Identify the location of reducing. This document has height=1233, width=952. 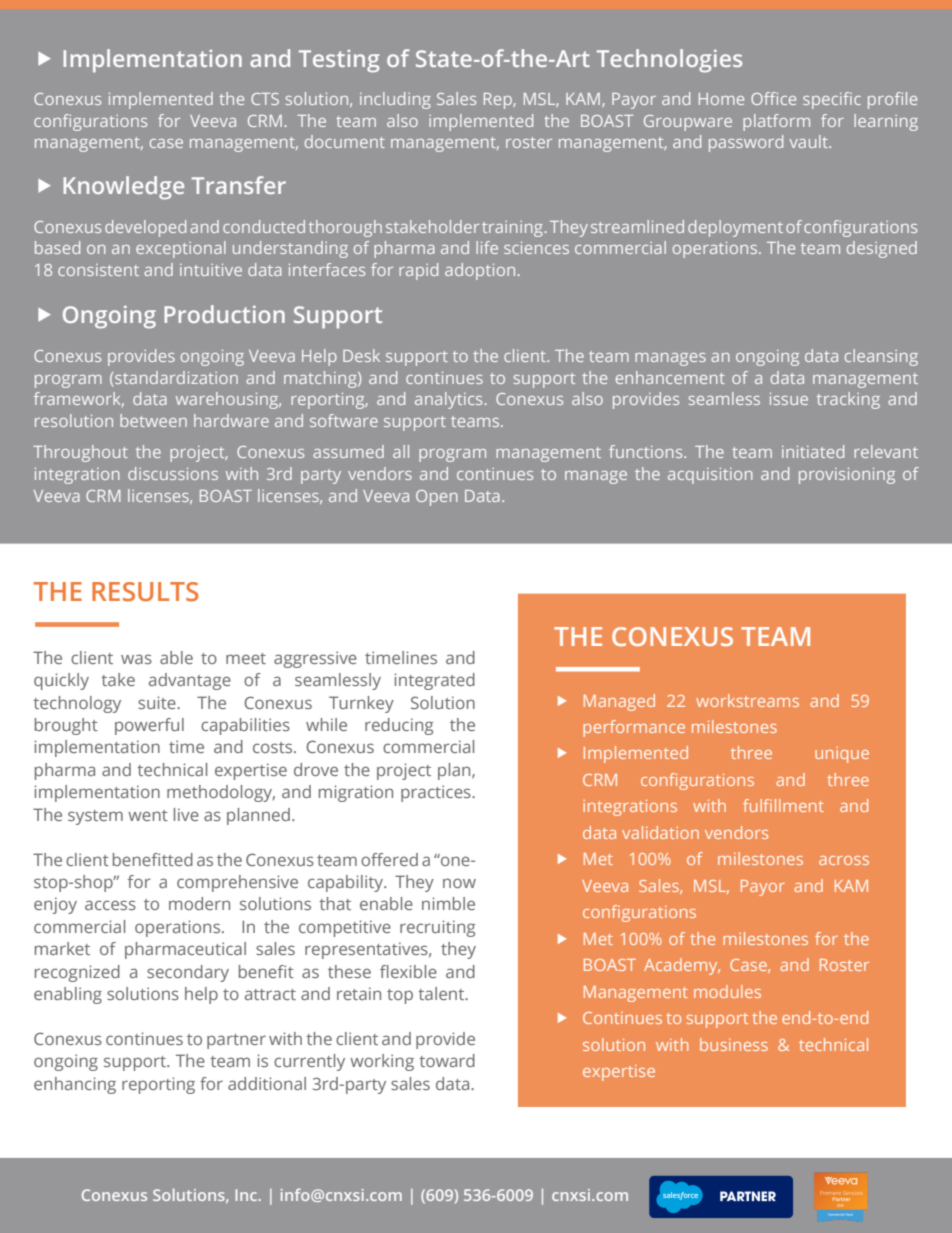
(399, 726).
